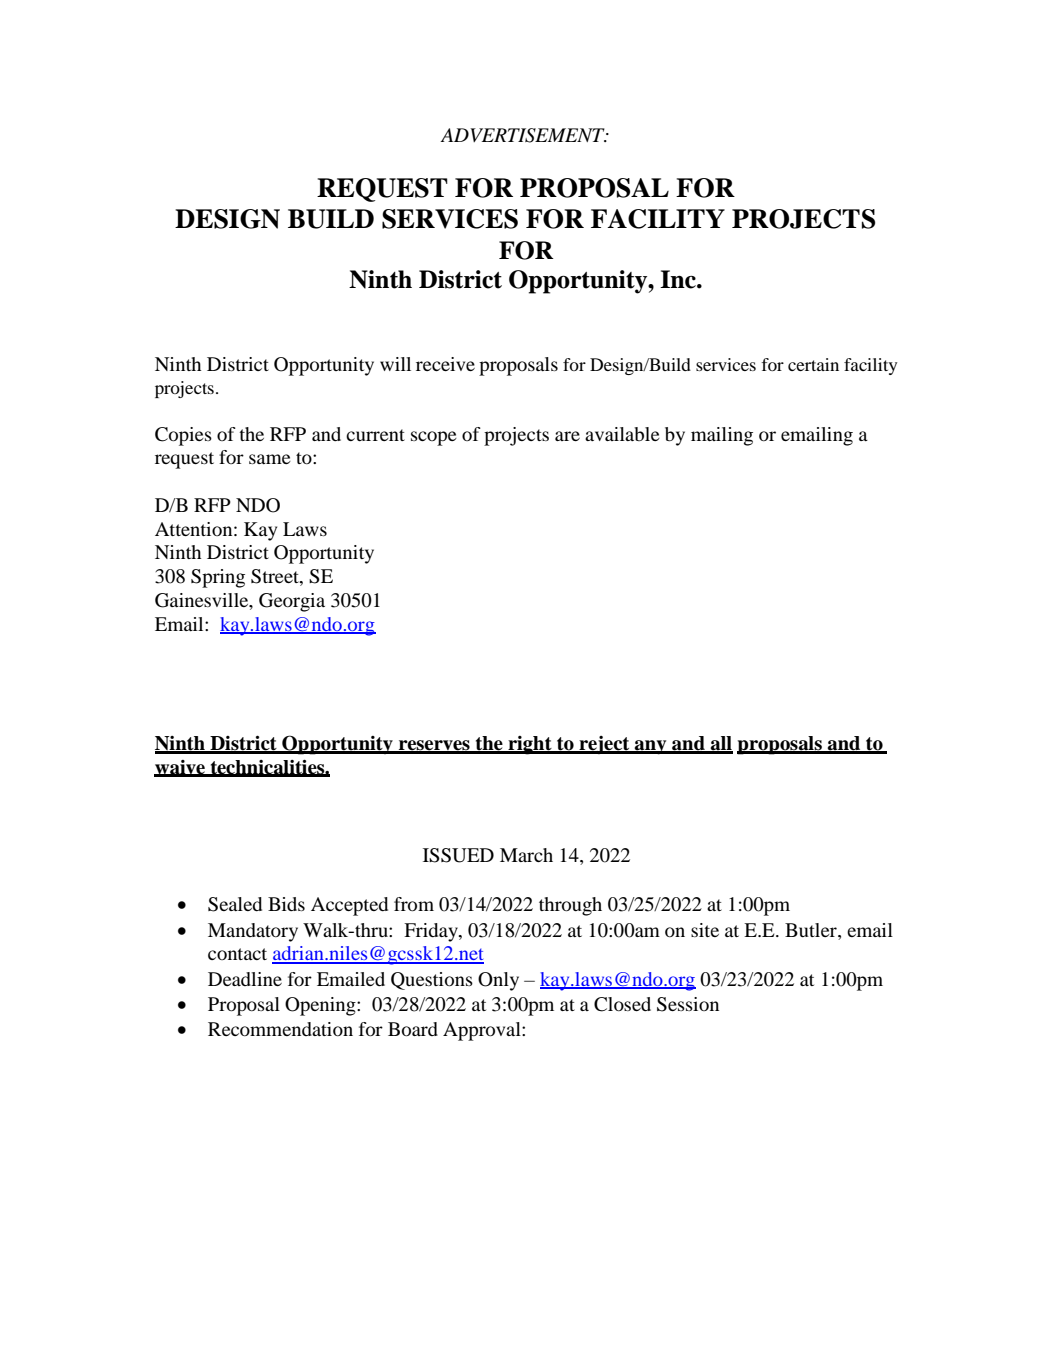 This image has width=1052, height=1362. What do you see at coordinates (445, 364) in the image?
I see `receive` at bounding box center [445, 364].
